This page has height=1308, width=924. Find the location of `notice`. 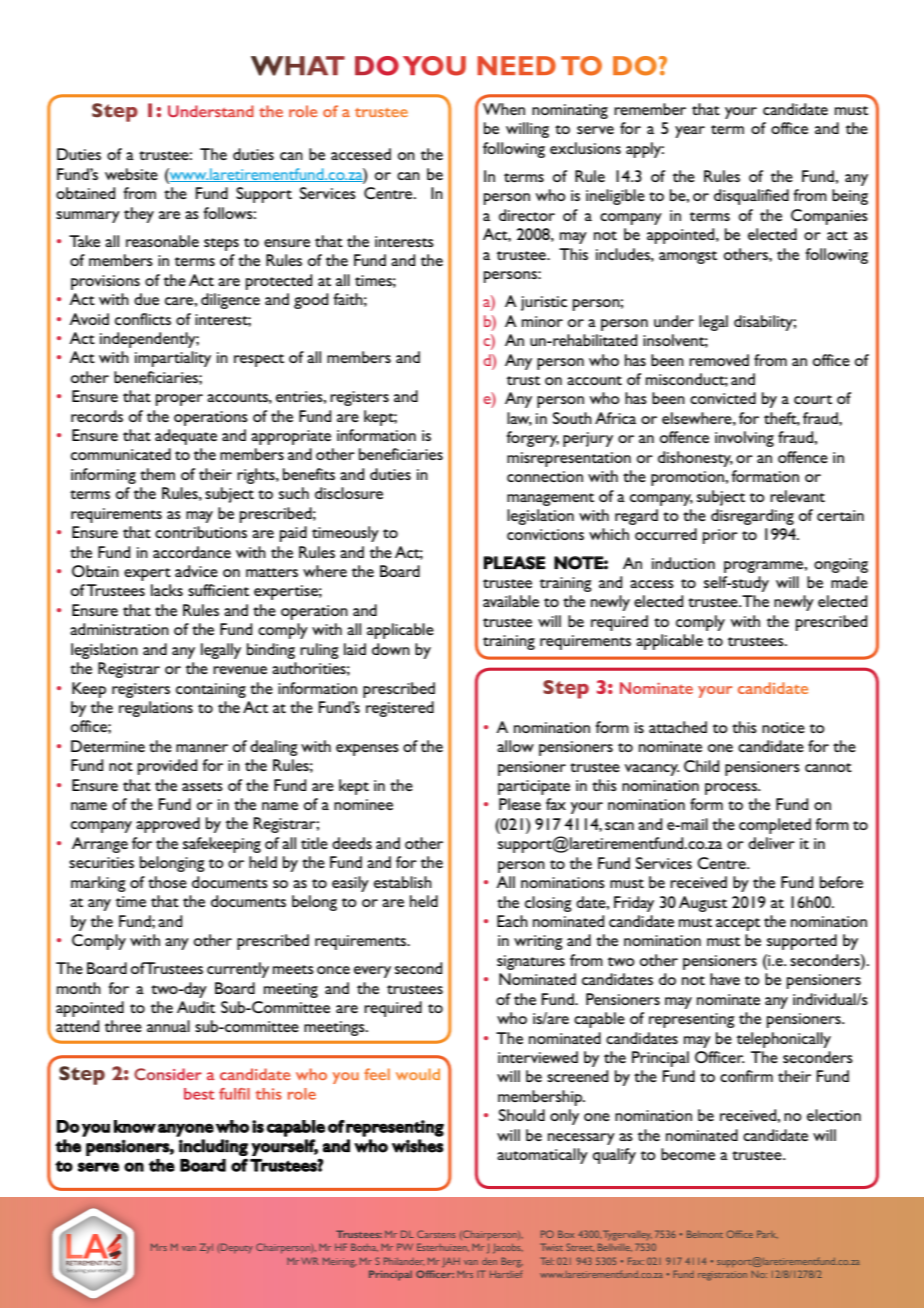

notice is located at coordinates (783, 727).
